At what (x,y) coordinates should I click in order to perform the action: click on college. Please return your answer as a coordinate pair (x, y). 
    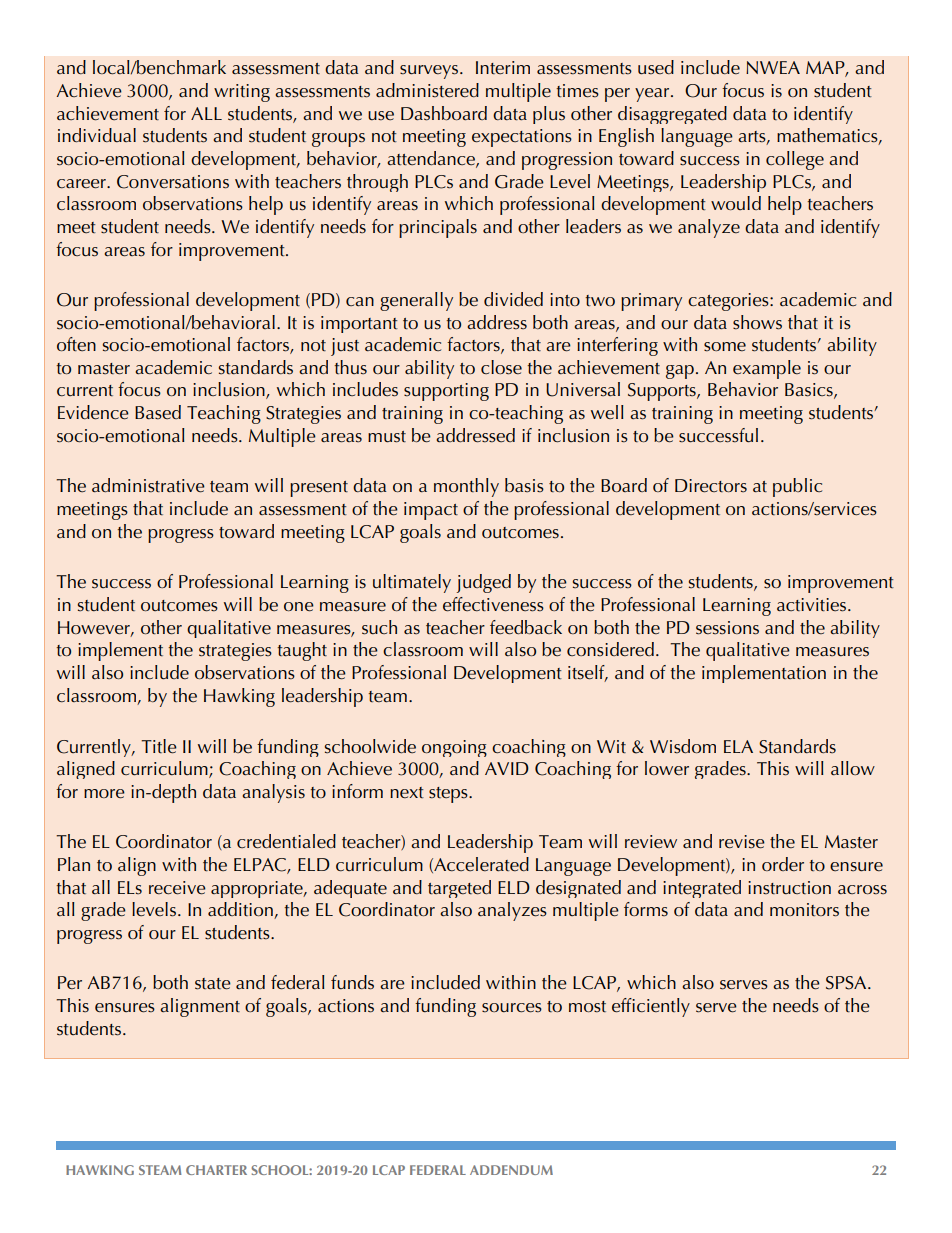
    Looking at the image, I should click on (795, 160).
